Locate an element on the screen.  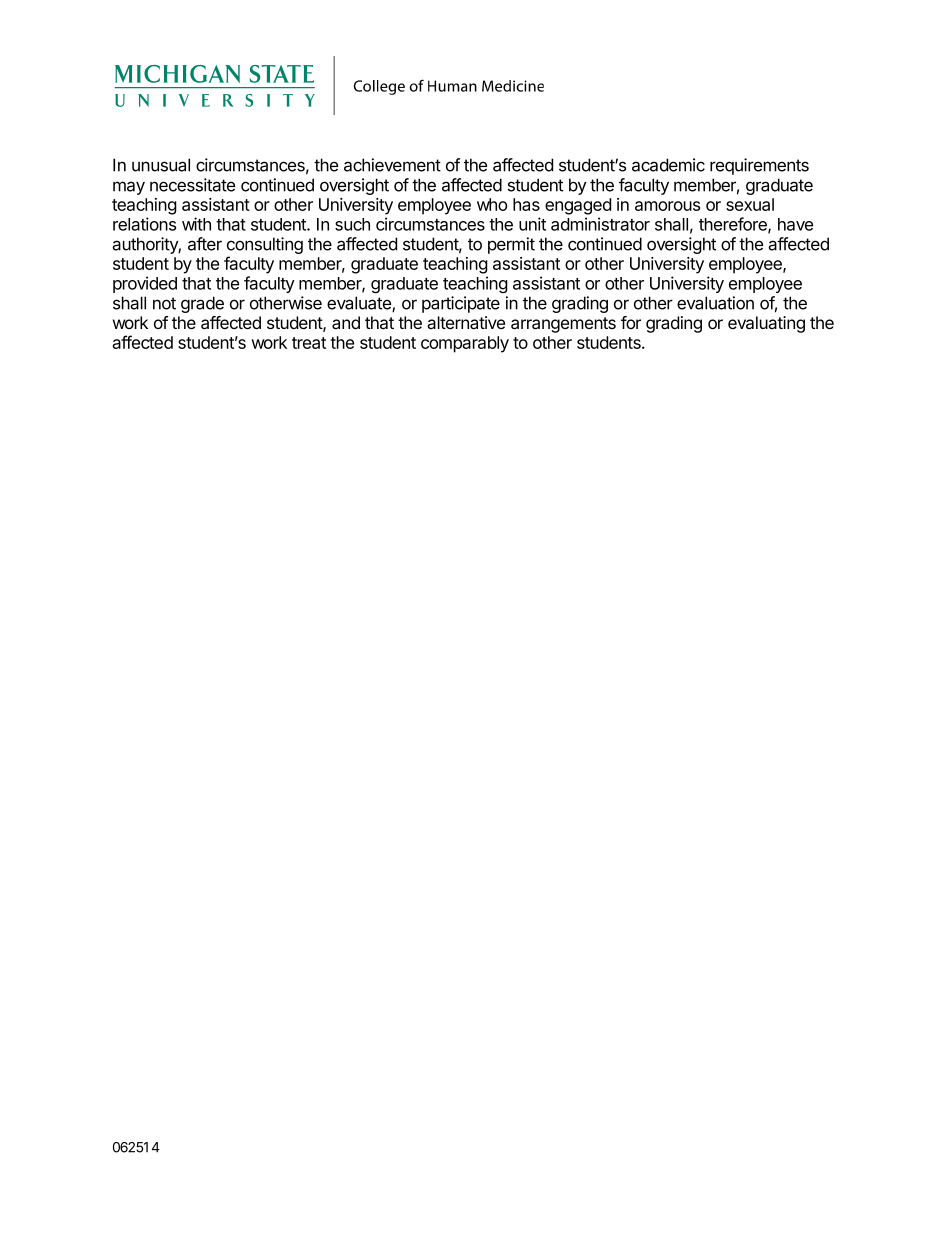
unit is located at coordinates (532, 224).
